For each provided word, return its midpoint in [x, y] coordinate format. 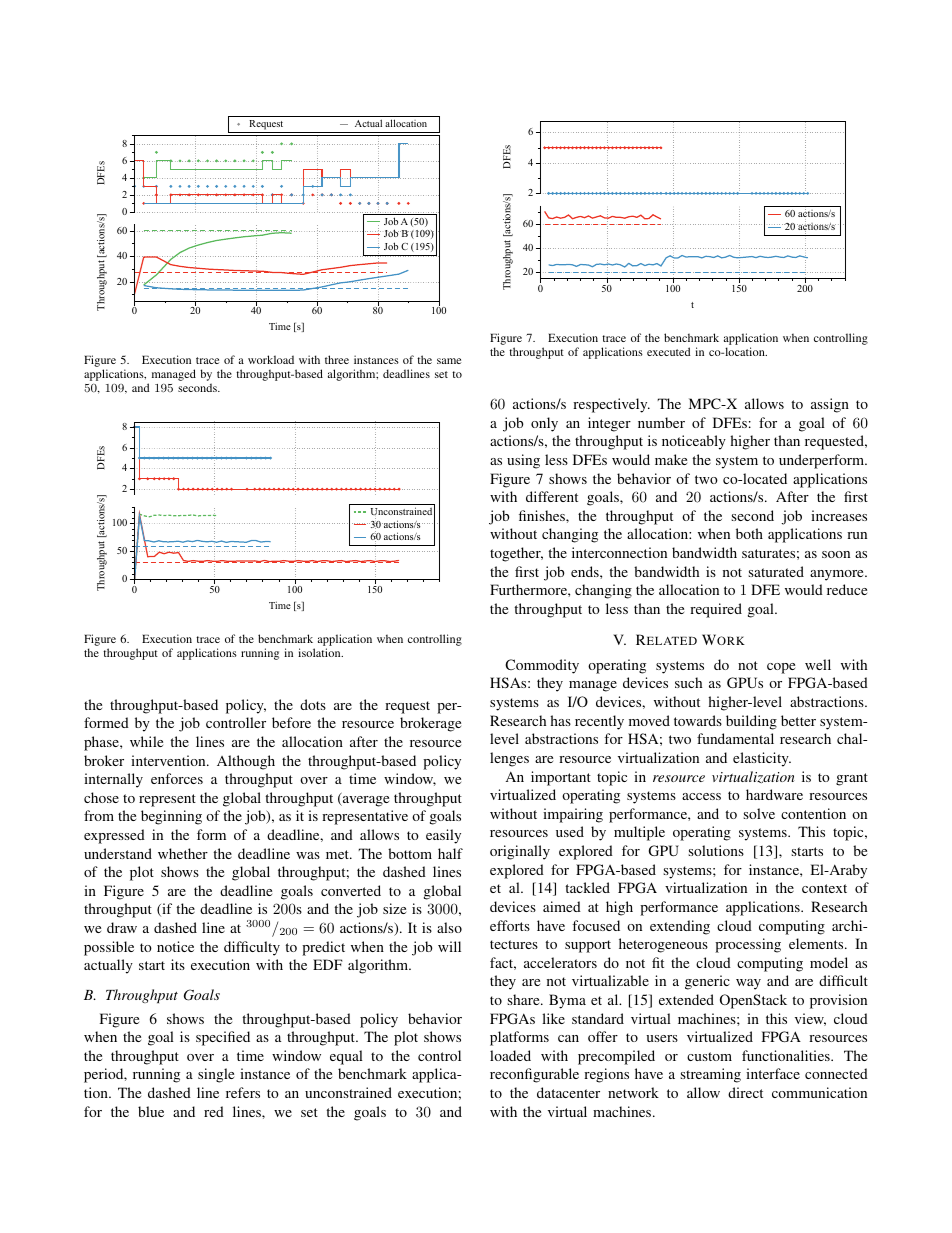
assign [830, 405]
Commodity [542, 666]
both [749, 533]
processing [748, 945]
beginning [171, 817]
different [552, 496]
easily [443, 836]
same [449, 361]
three [337, 359]
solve [759, 813]
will [449, 946]
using [523, 461]
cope [781, 668]
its [178, 964]
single [216, 1075]
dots [313, 704]
